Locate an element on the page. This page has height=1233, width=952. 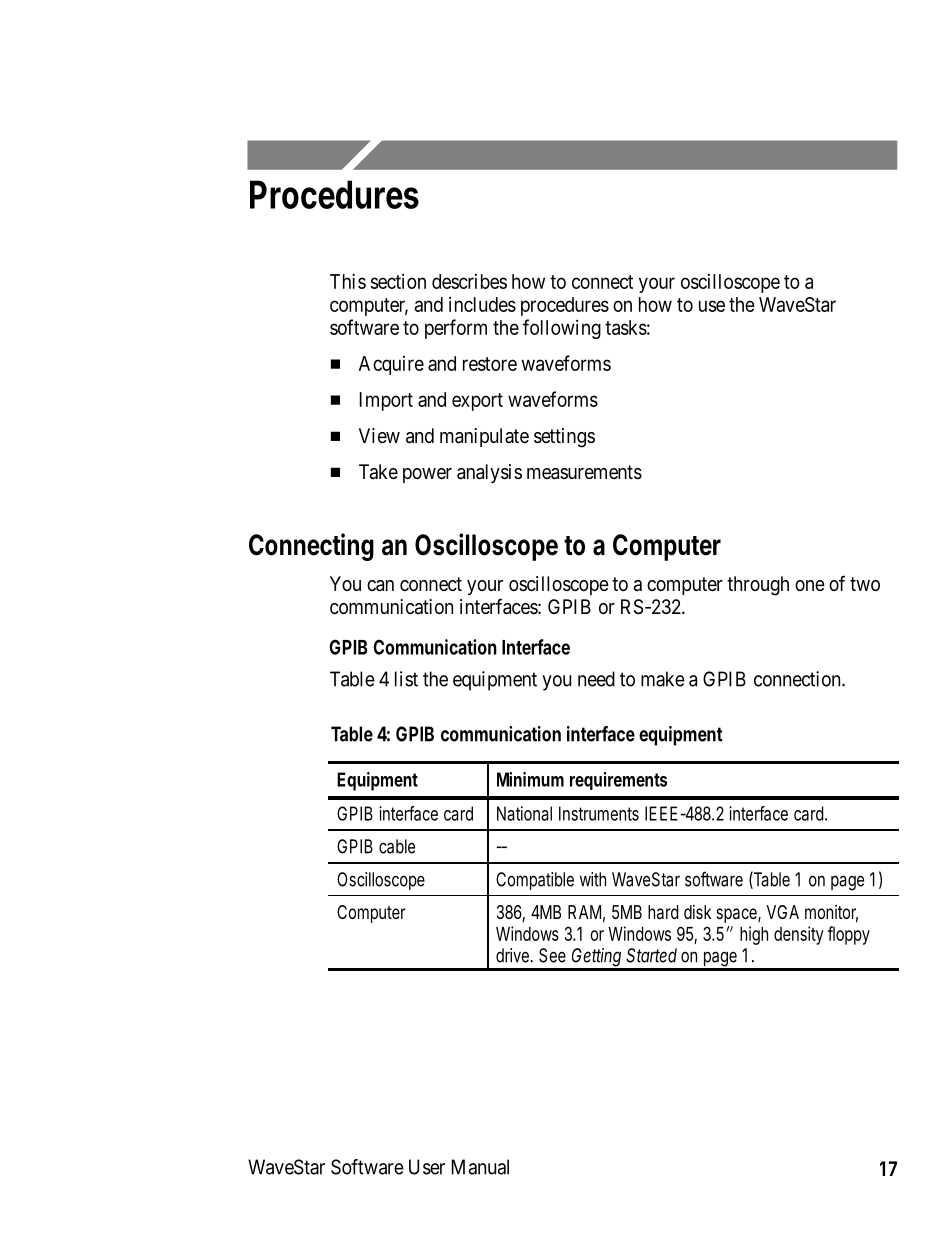
RAM is located at coordinates (586, 913).
